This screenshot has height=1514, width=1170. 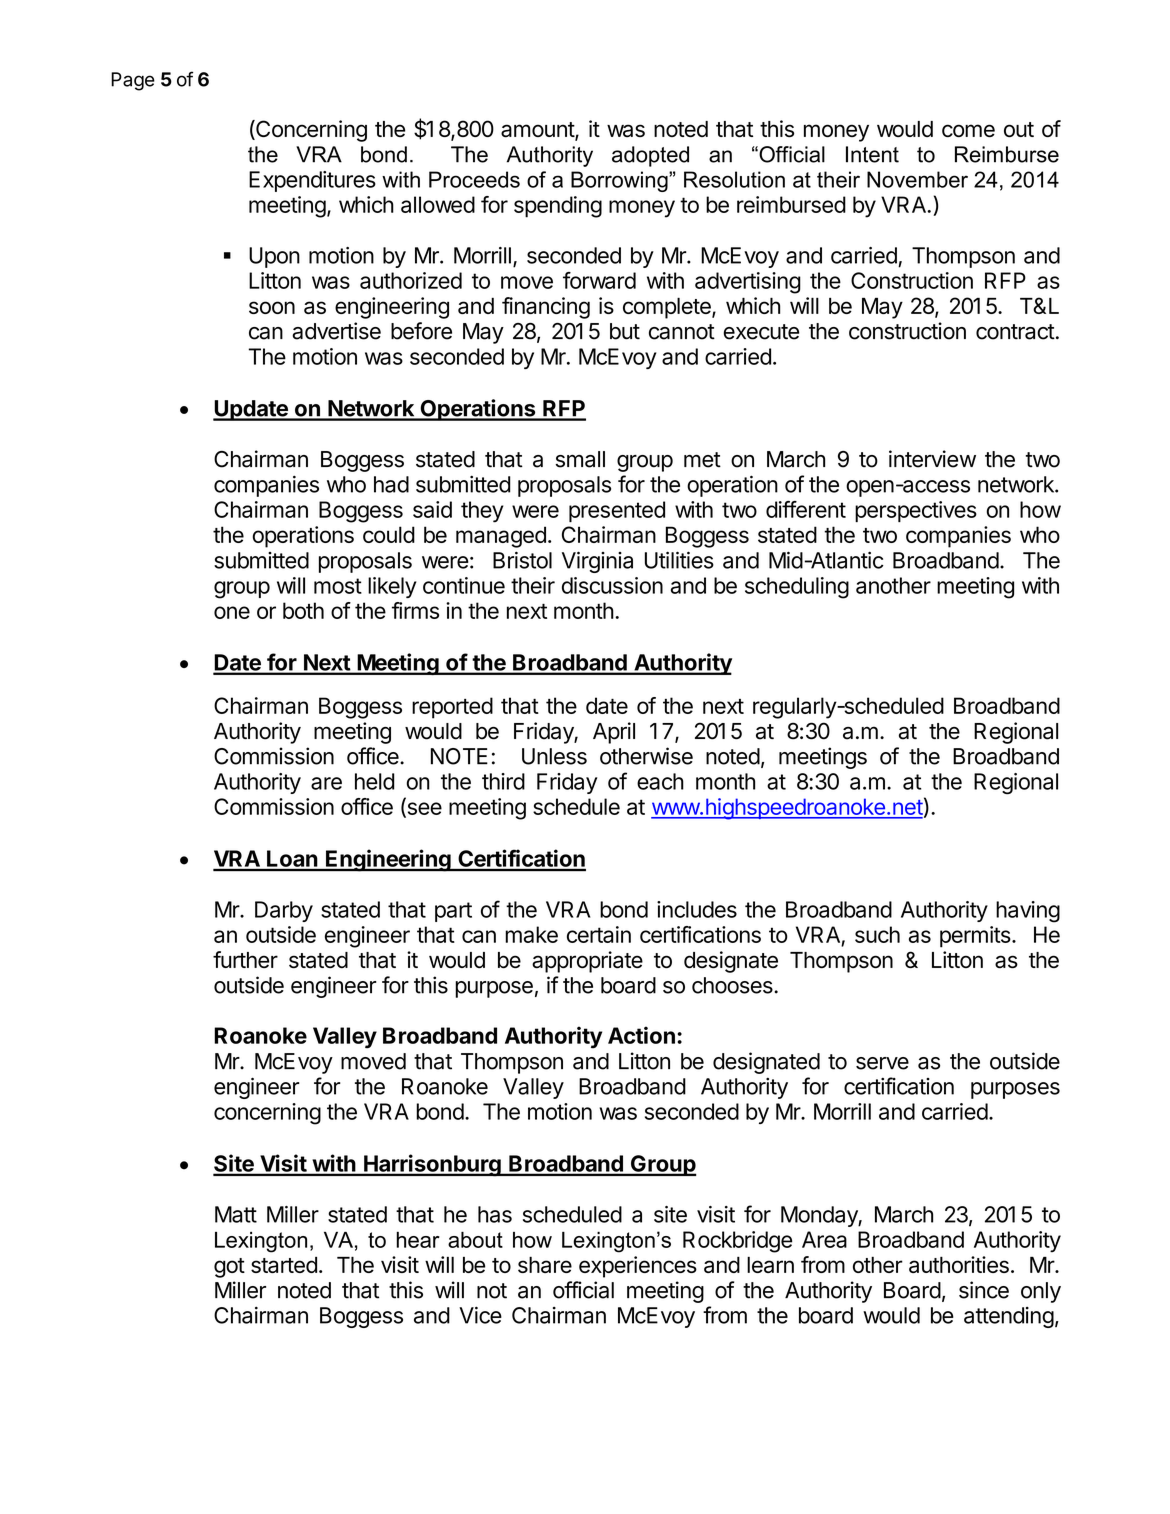 I want to click on amount, so click(x=538, y=131).
